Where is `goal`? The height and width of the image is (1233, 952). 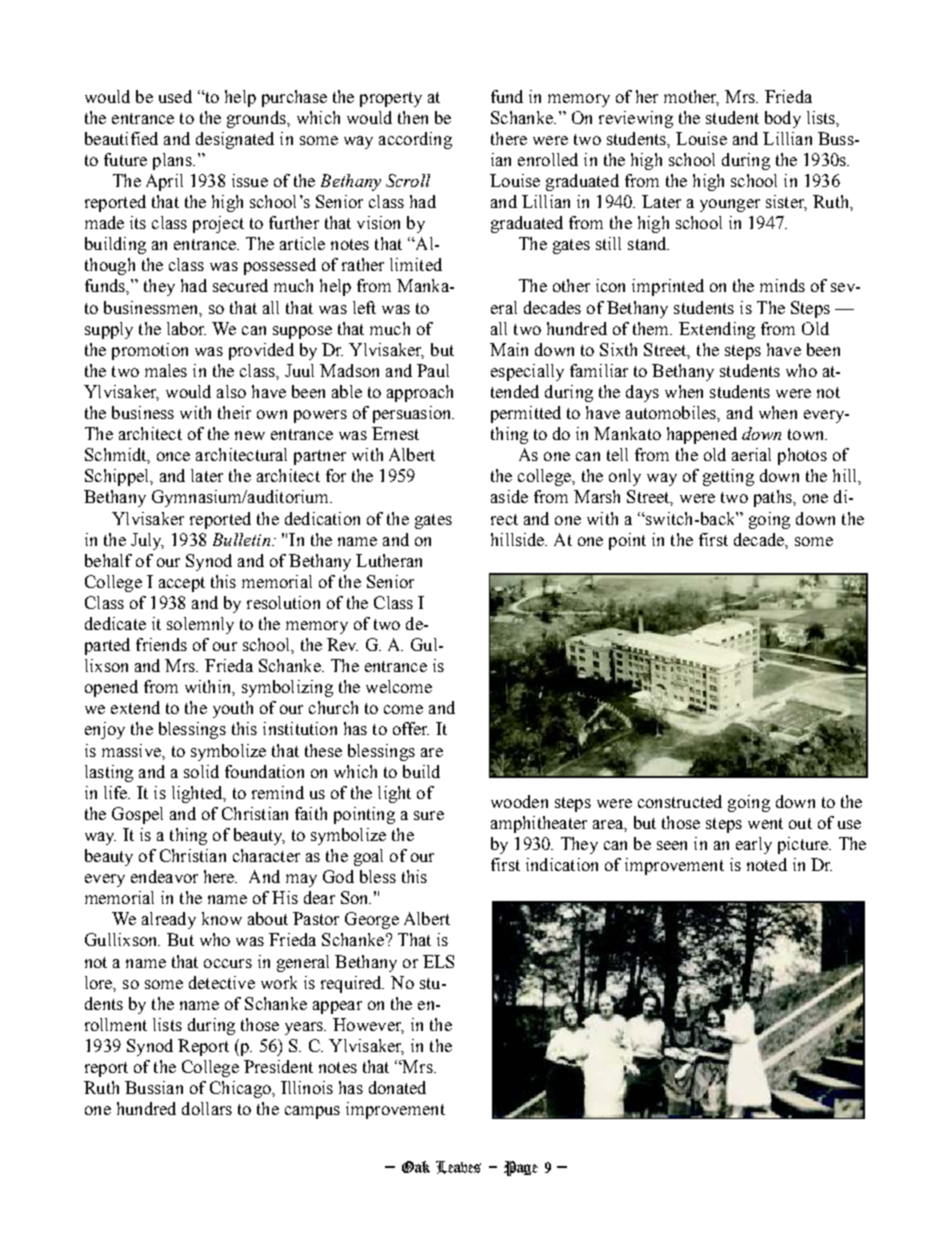
goal is located at coordinates (368, 857).
